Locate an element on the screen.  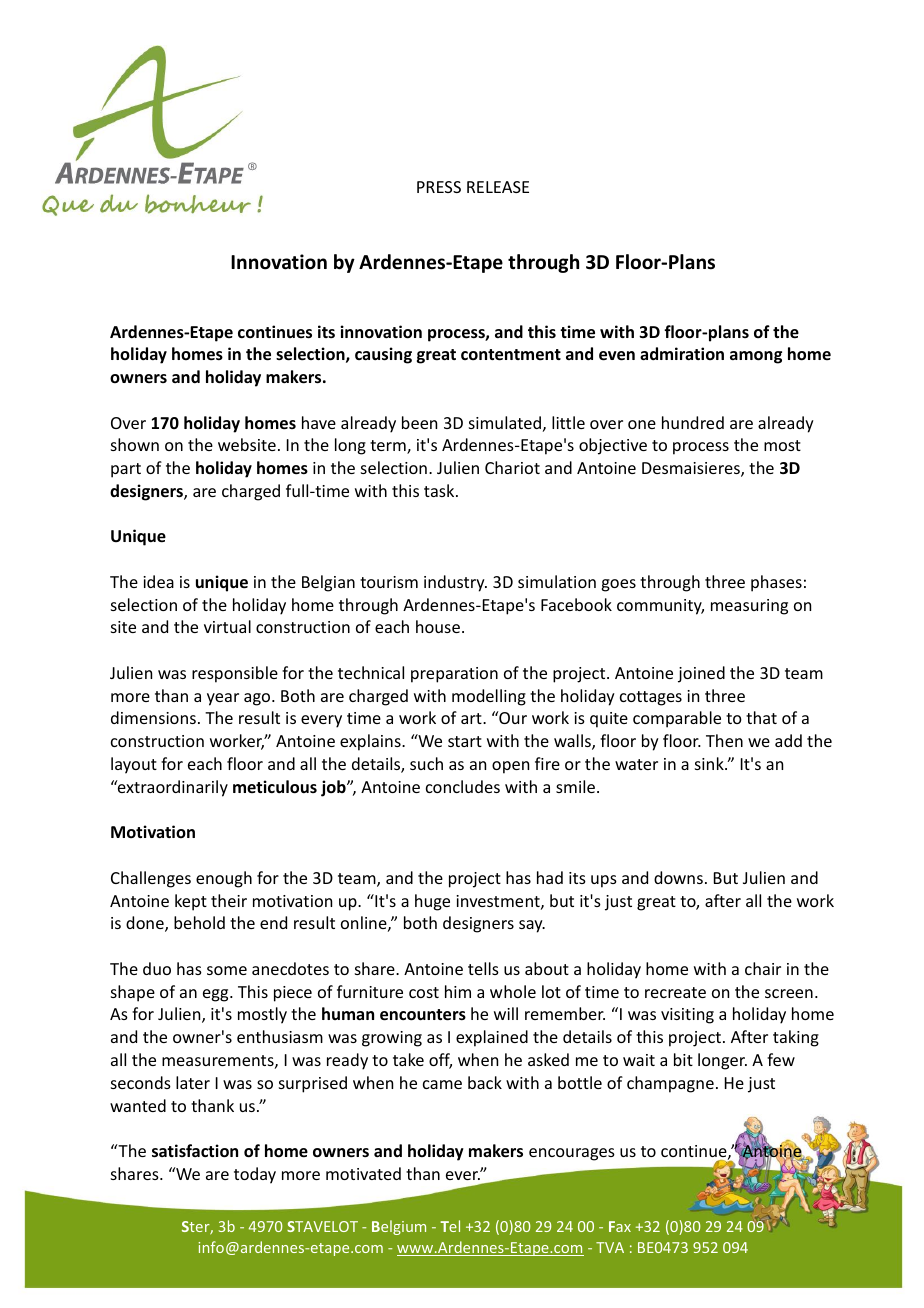
tells is located at coordinates (483, 968).
